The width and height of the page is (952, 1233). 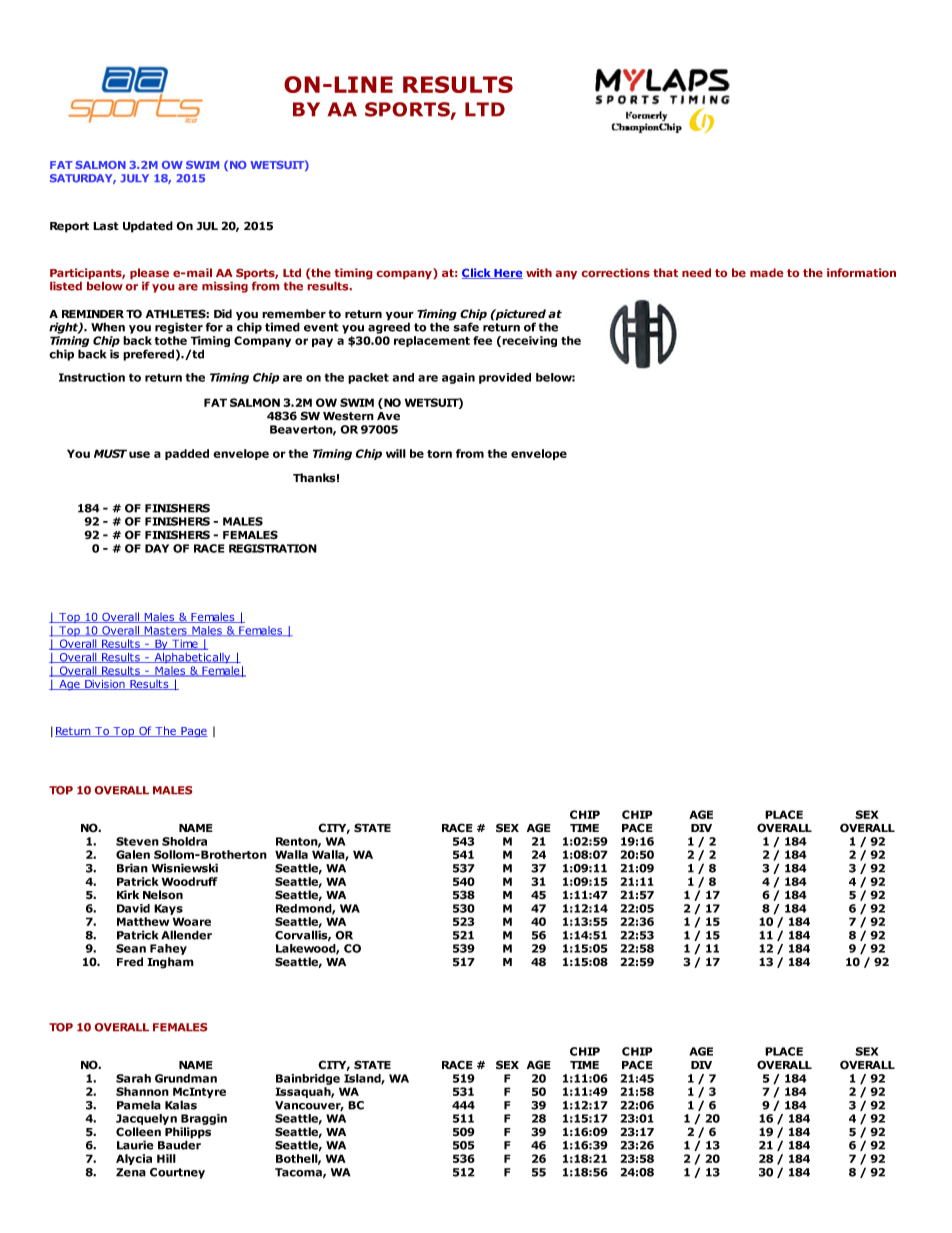 I want to click on torn, so click(x=439, y=454).
